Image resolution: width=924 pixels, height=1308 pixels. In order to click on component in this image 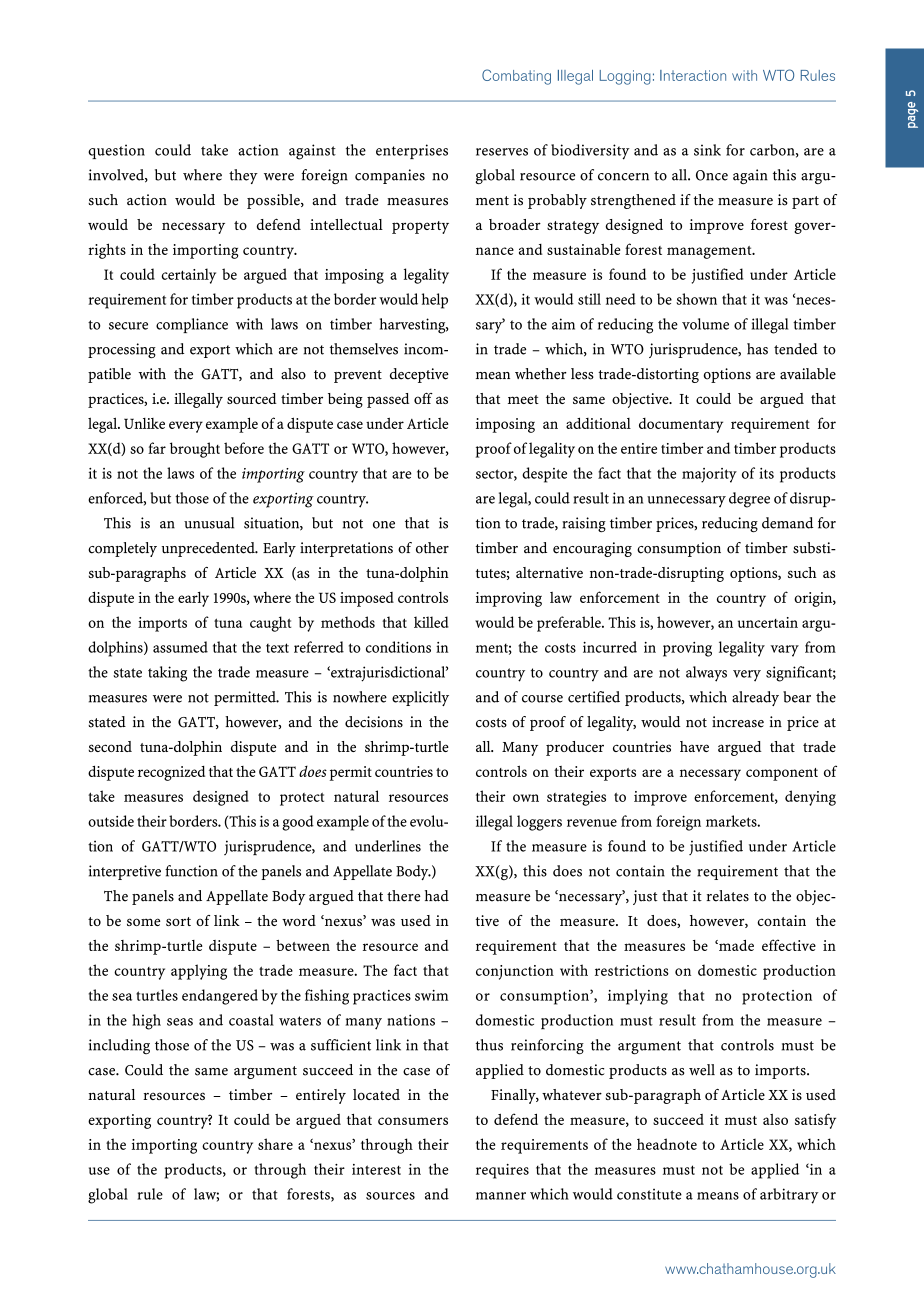, I will do `click(782, 774)`.
